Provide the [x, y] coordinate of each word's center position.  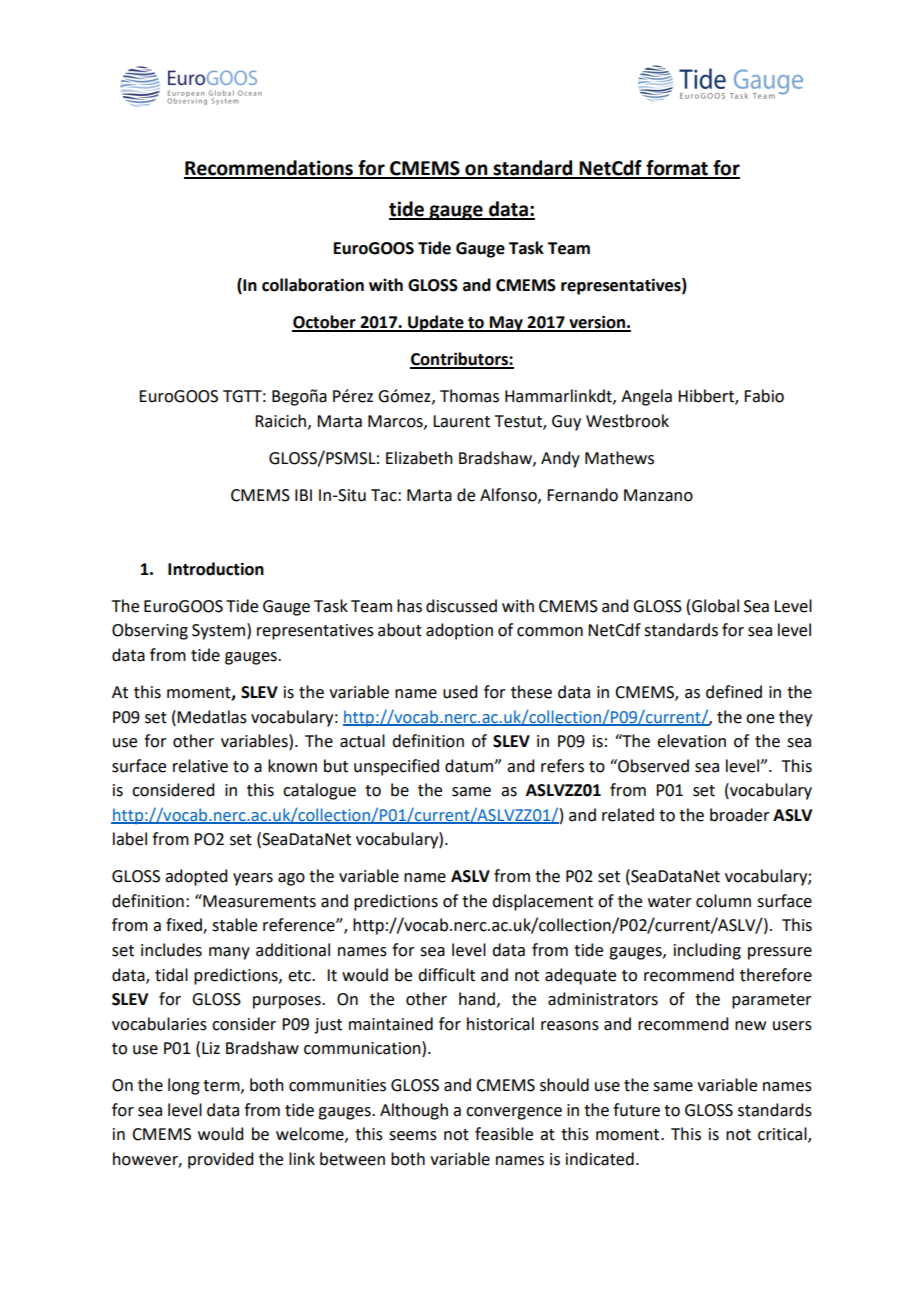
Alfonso [509, 495]
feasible [504, 1134]
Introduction [216, 569]
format [677, 169]
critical [783, 1135]
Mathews [619, 458]
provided [220, 1160]
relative [200, 766]
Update [436, 323]
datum [470, 766]
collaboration [313, 285]
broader [740, 815]
